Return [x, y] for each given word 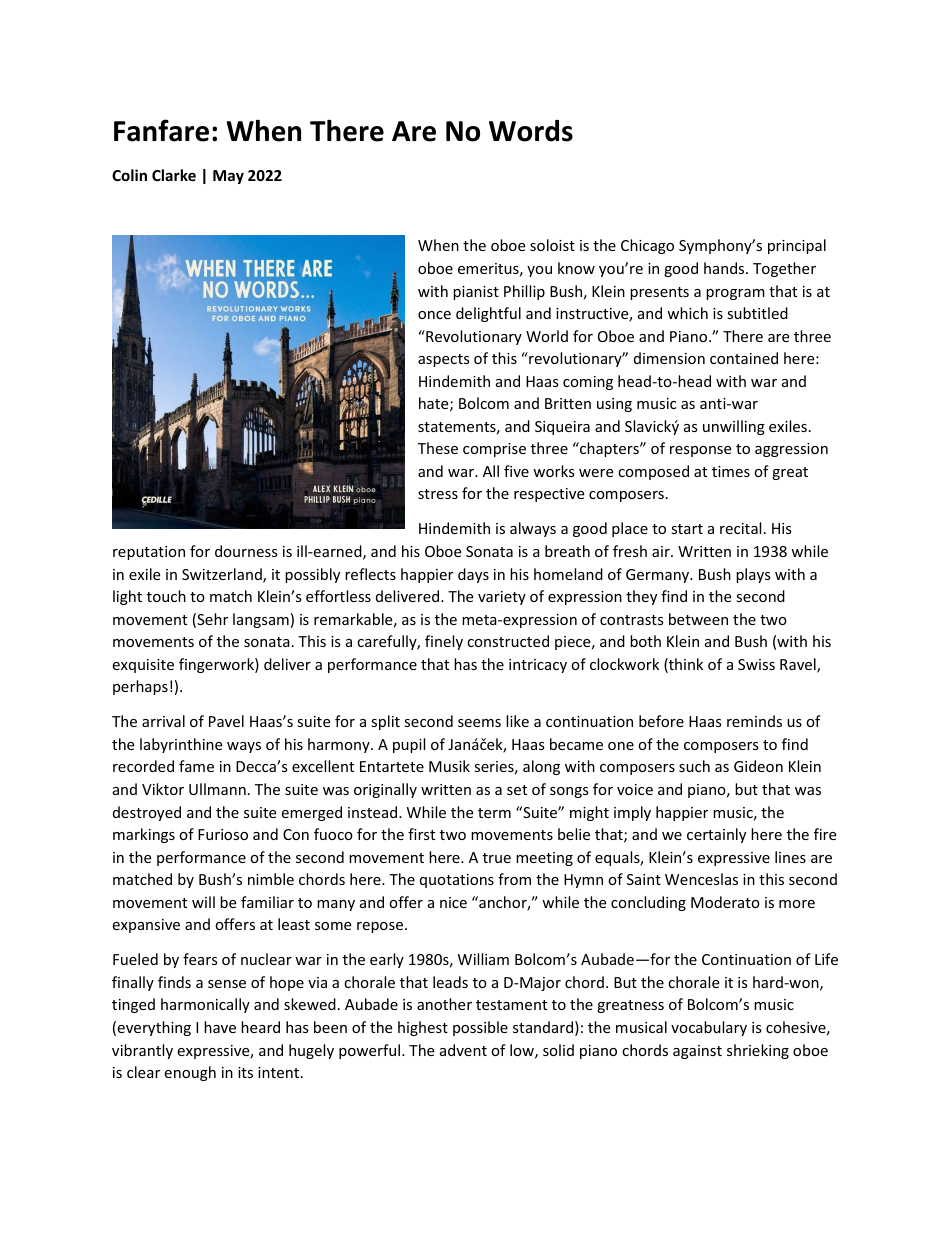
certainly [716, 835]
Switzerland [223, 575]
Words [531, 131]
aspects [444, 360]
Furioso [223, 834]
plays [753, 575]
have [220, 1027]
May [228, 177]
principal [797, 246]
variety [502, 598]
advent [463, 1050]
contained [744, 358]
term [494, 813]
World [547, 336]
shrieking [758, 1051]
